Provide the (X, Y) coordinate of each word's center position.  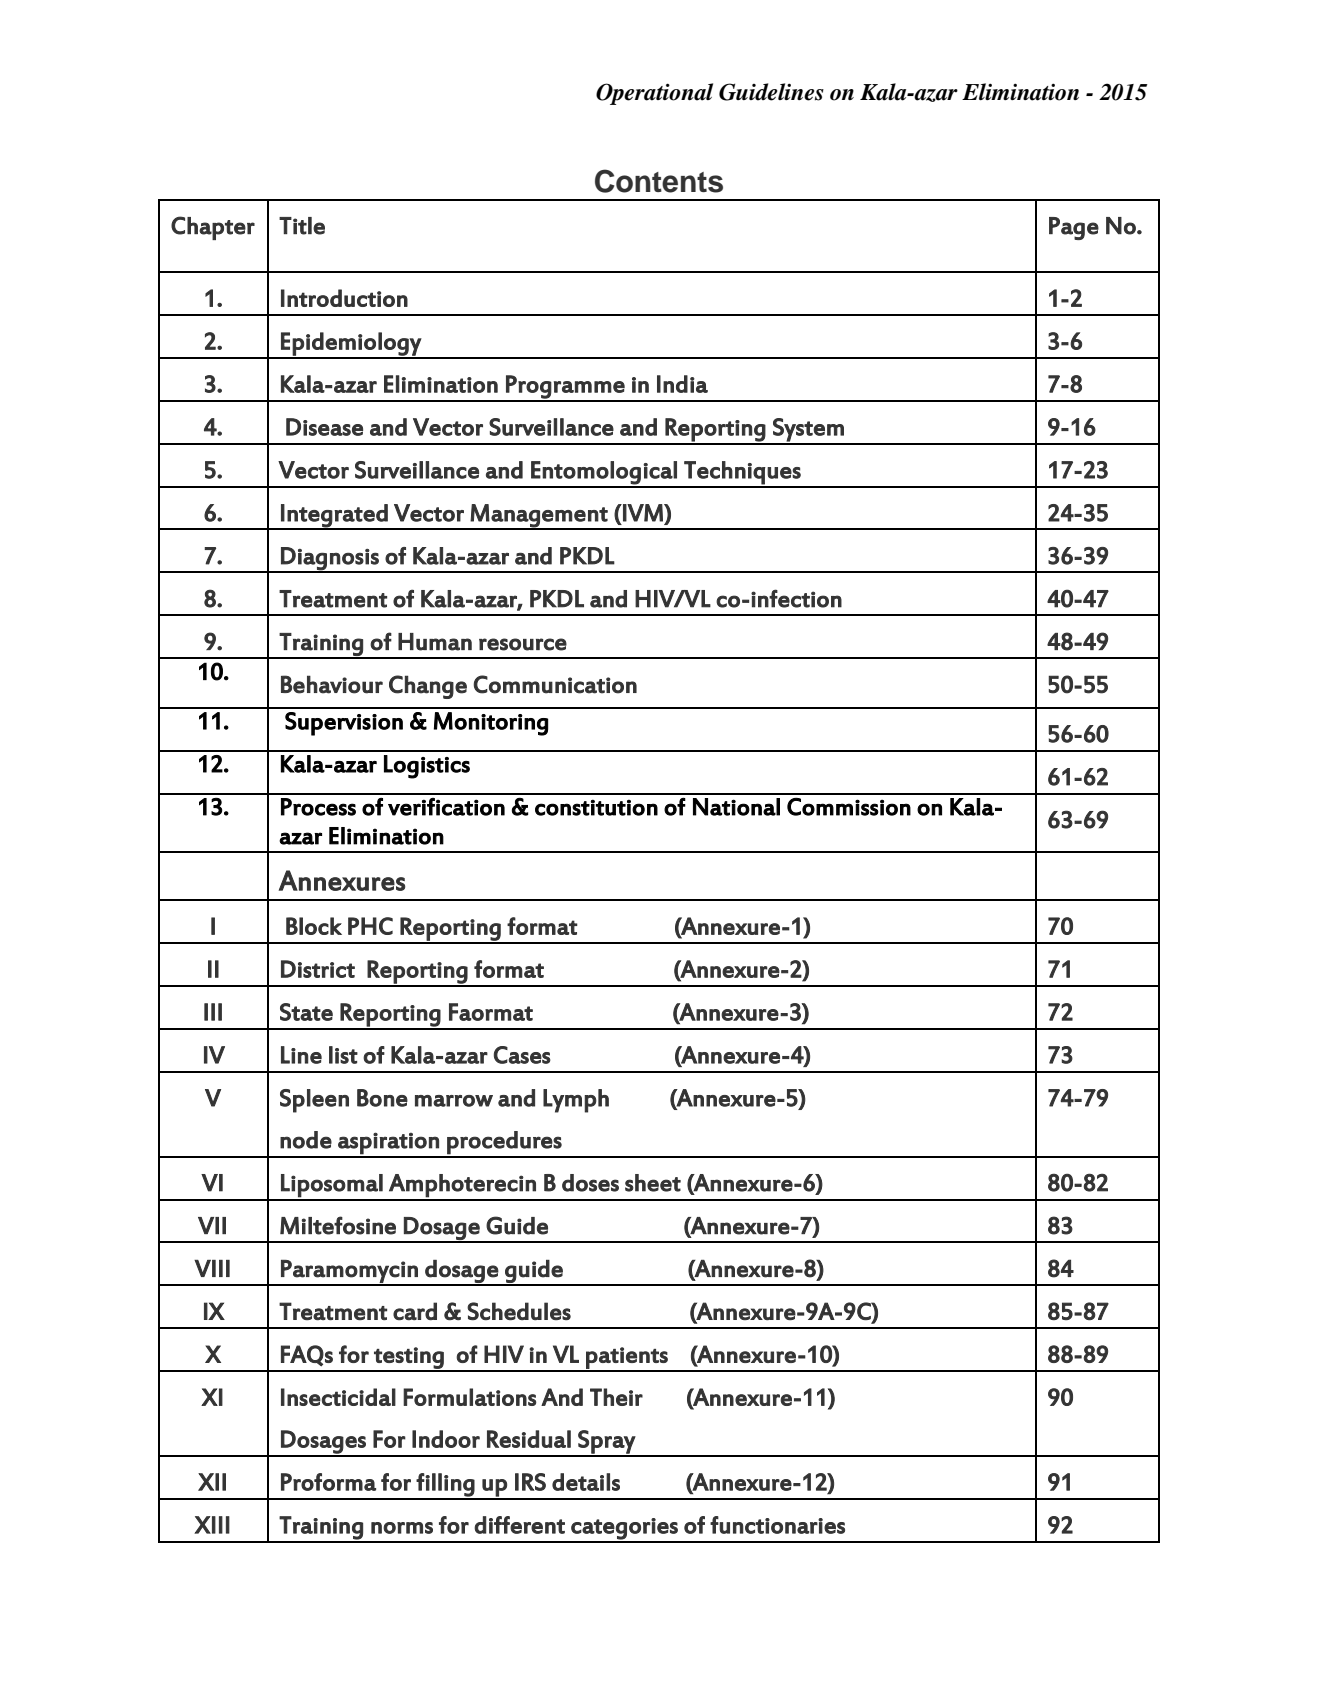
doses (590, 1183)
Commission (849, 807)
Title (302, 226)
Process (318, 807)
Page (1074, 228)
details (586, 1482)
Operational (654, 94)
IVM (643, 513)
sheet (653, 1183)
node (306, 1140)
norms (402, 1528)
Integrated (334, 516)
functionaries (777, 1525)
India (682, 384)
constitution (596, 807)
